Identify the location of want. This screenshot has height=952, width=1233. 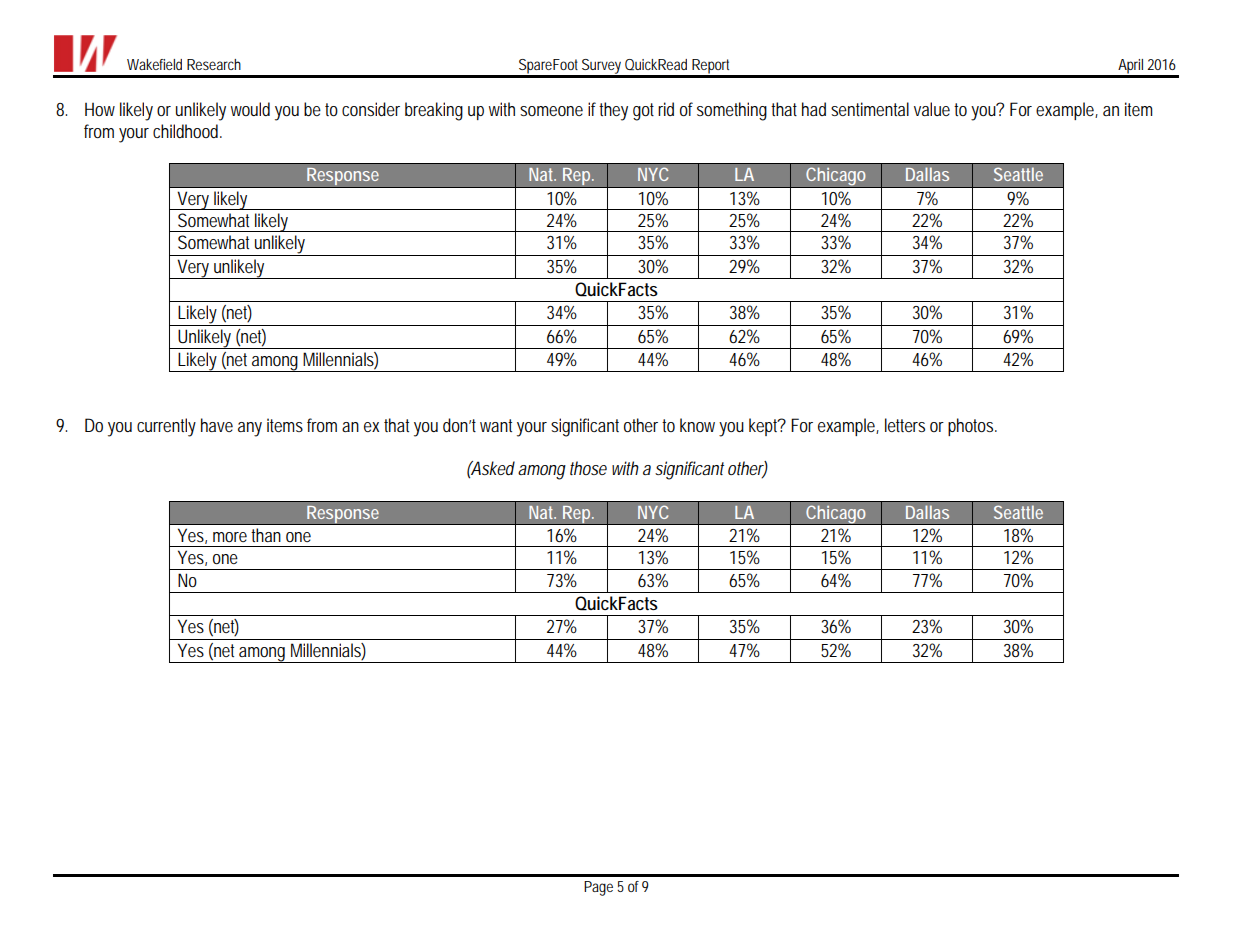
(496, 425).
